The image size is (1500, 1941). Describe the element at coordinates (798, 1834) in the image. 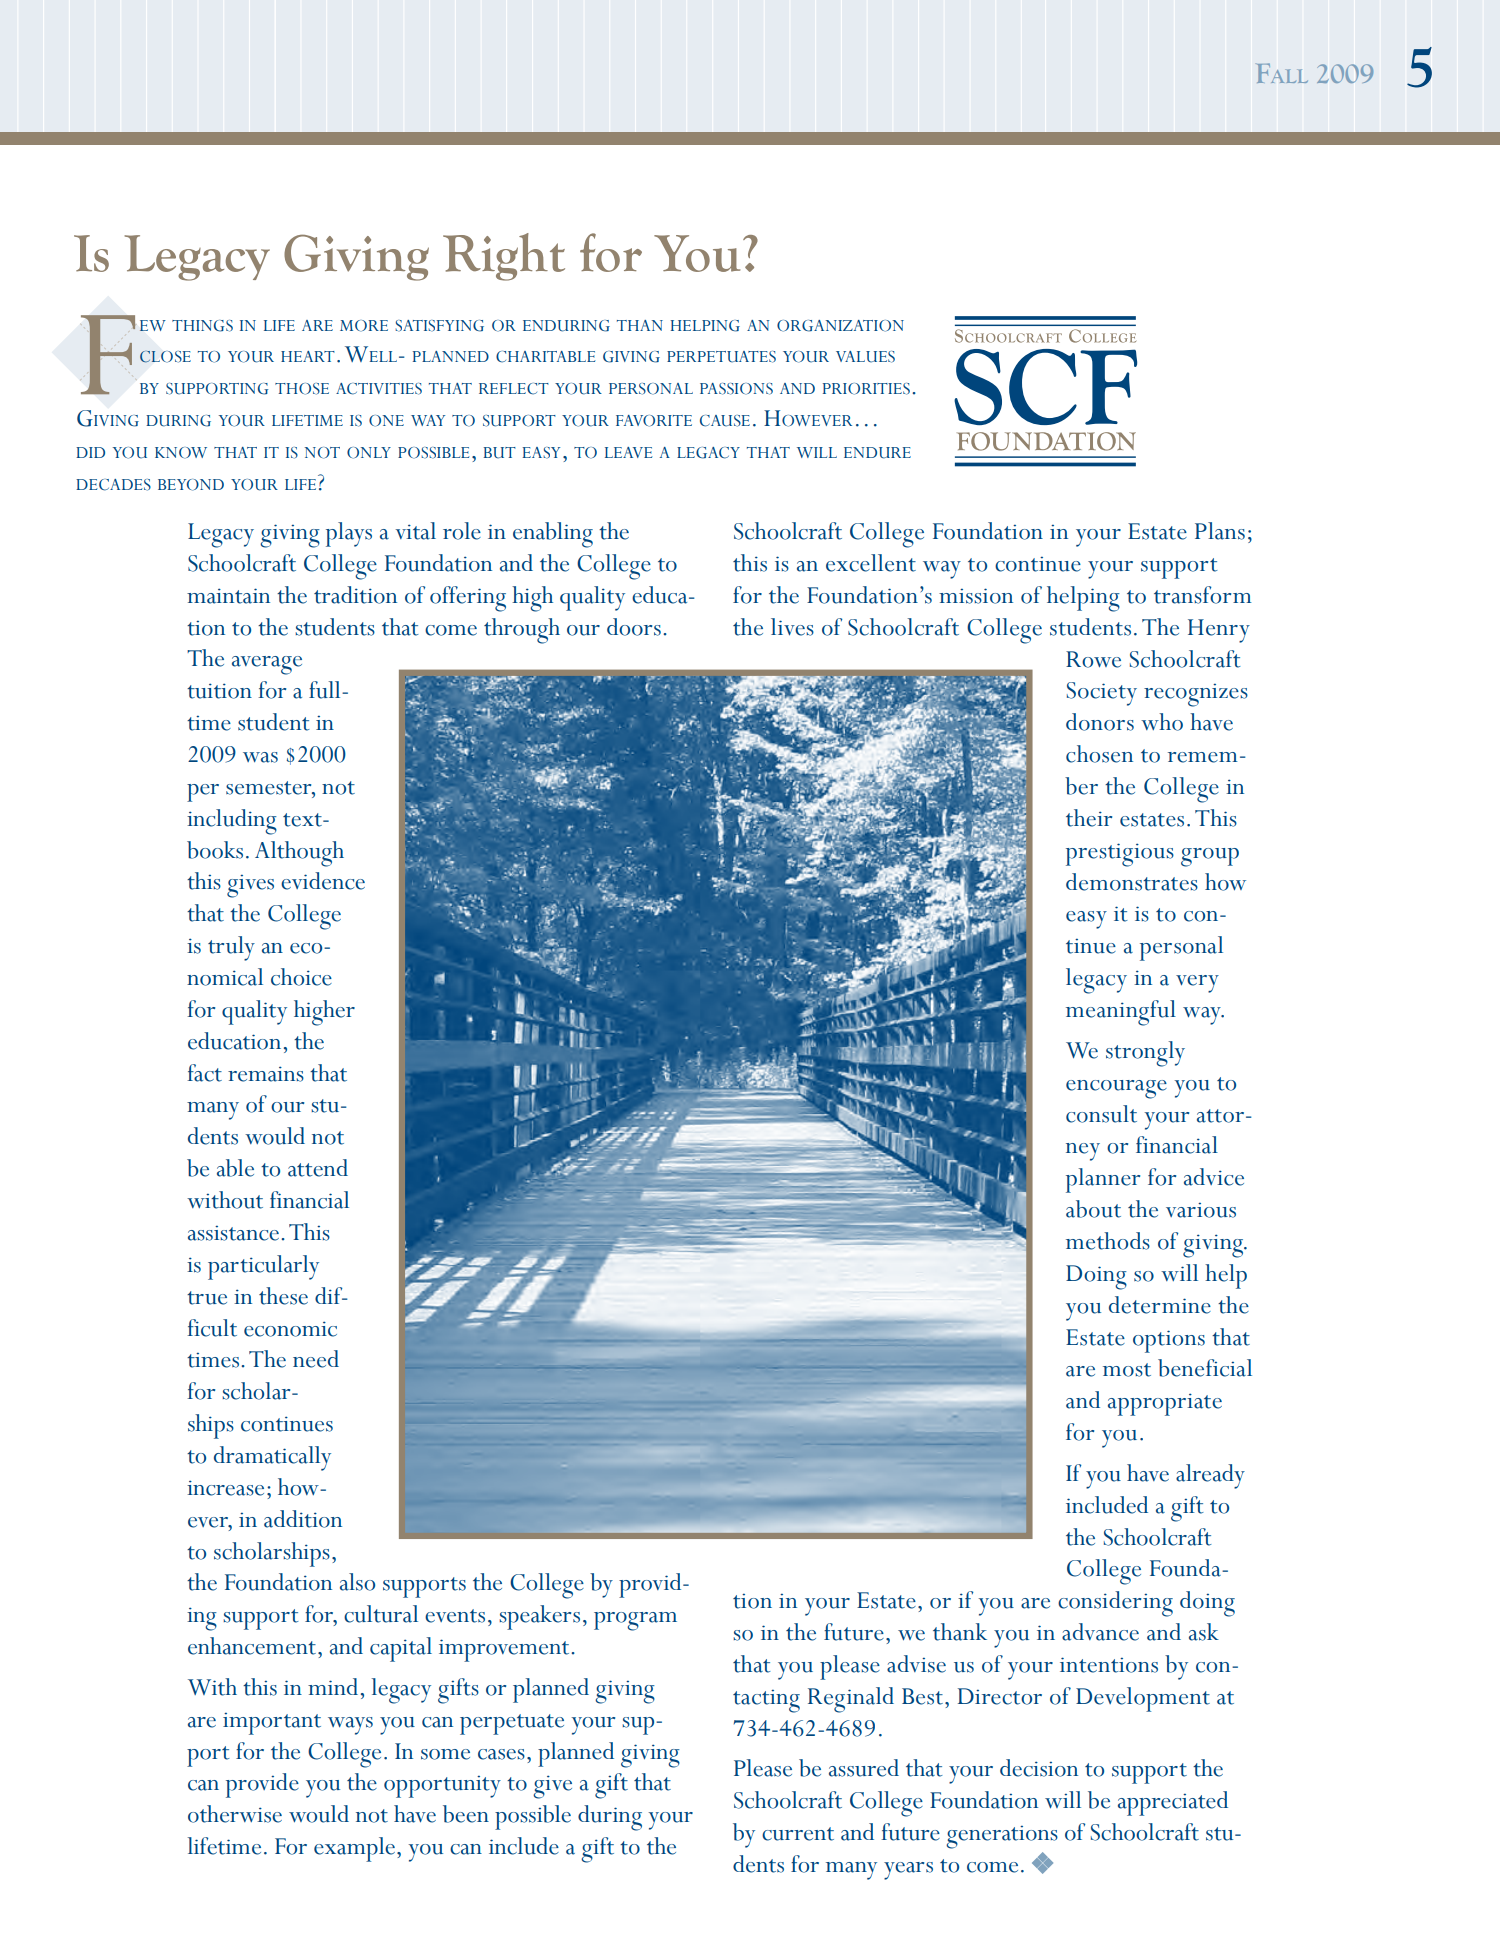

I see `current` at that location.
